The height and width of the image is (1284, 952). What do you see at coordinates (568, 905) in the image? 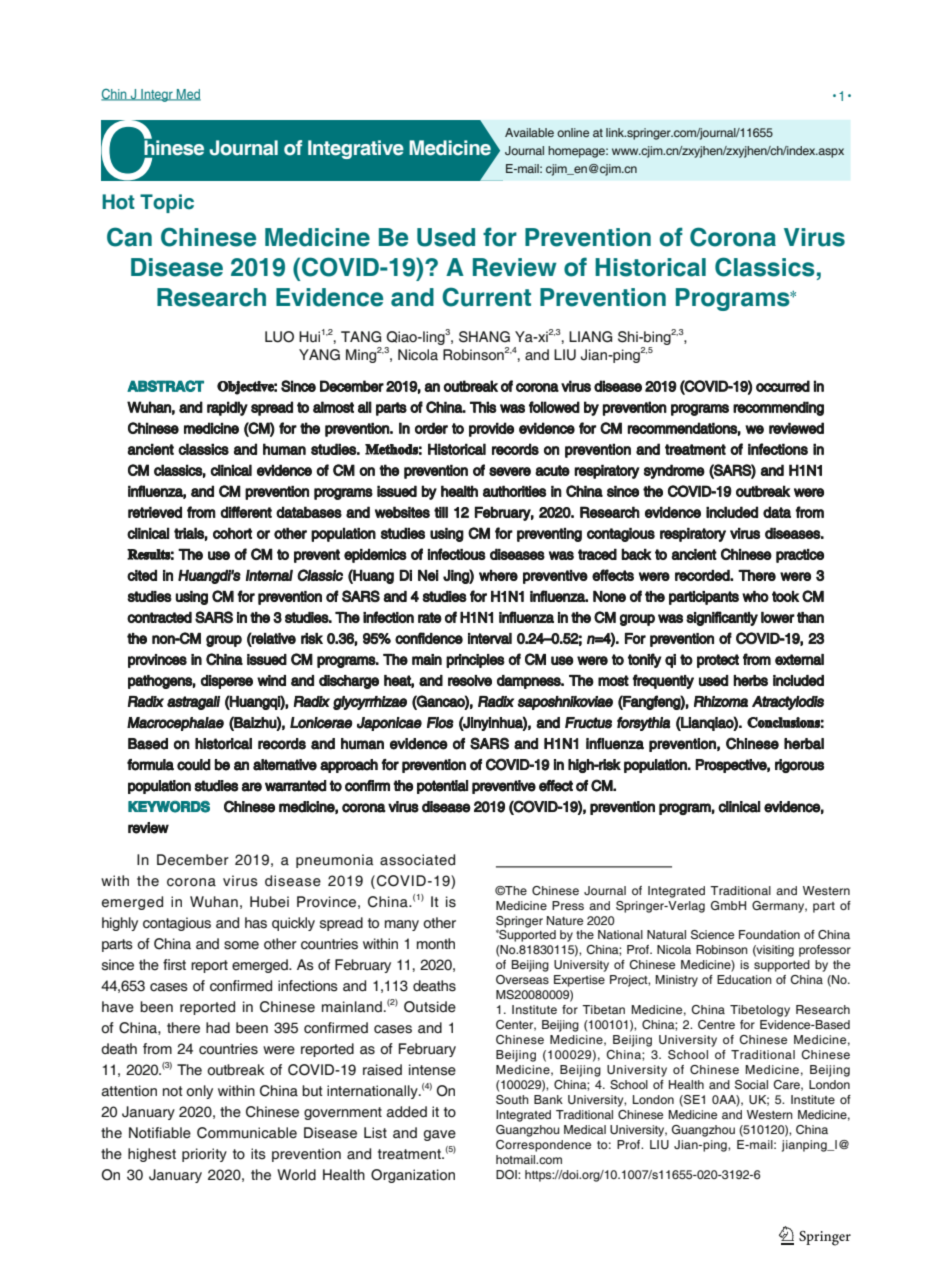
I see `Press` at bounding box center [568, 905].
